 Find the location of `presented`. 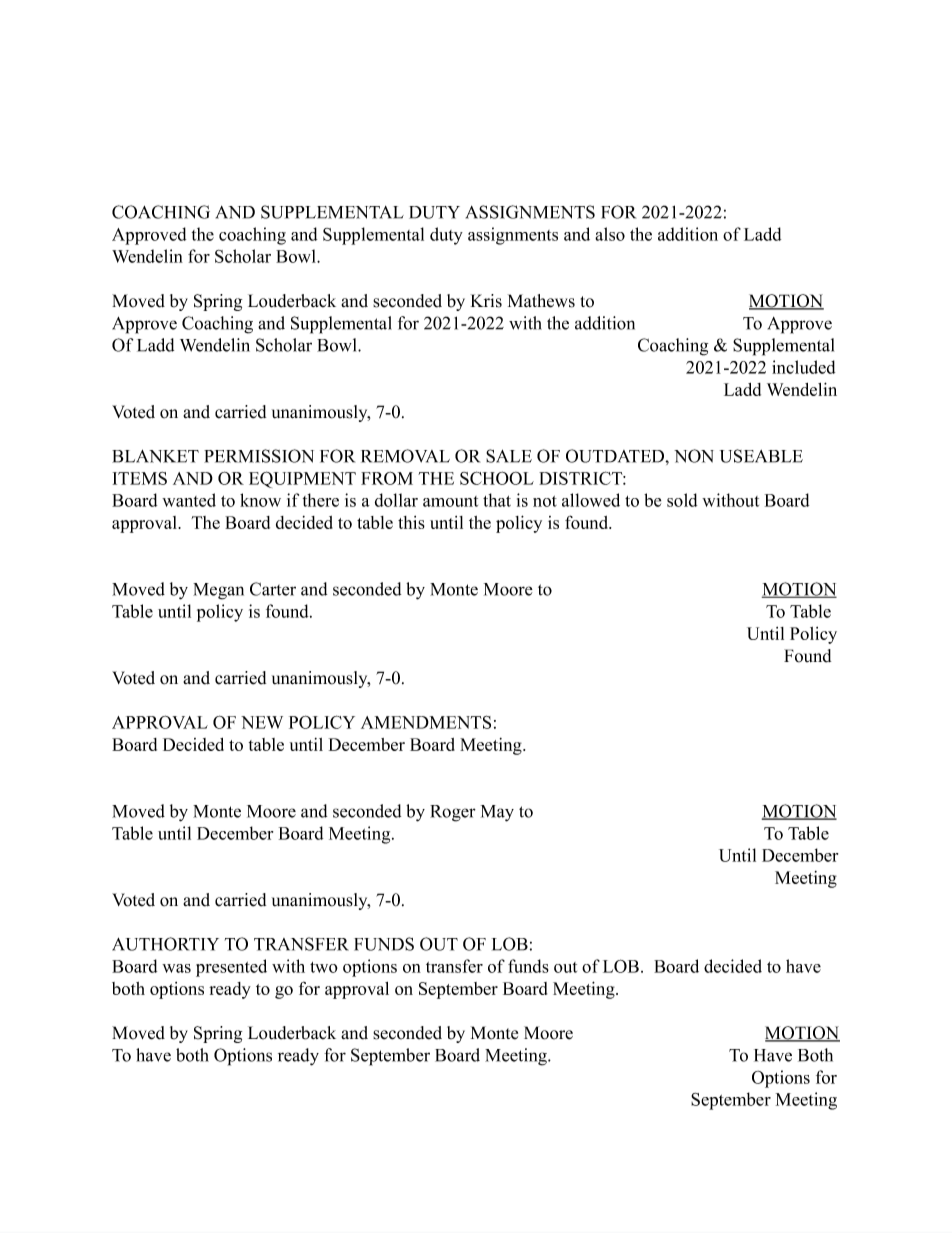

presented is located at coordinates (231, 968).
